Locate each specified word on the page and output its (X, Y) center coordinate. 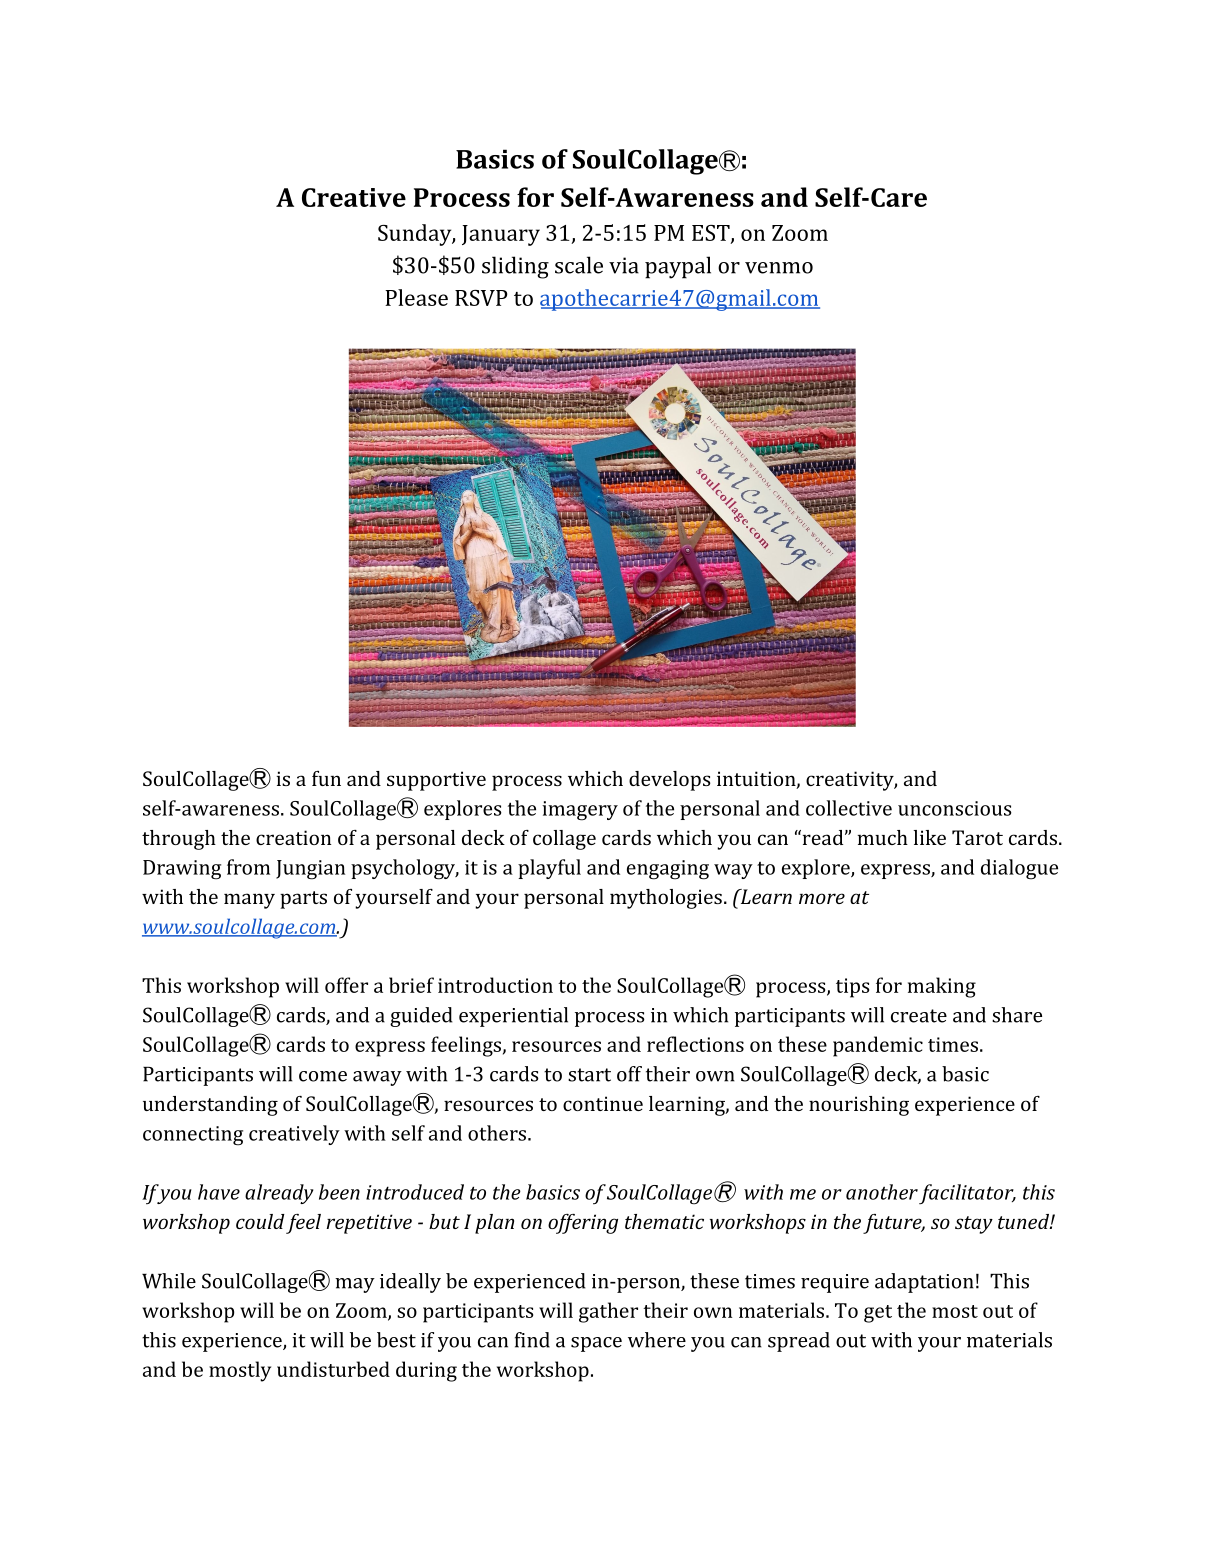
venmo (779, 268)
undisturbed (333, 1369)
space (596, 1344)
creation (293, 837)
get (878, 1314)
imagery (580, 811)
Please (416, 297)
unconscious (955, 808)
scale (579, 265)
